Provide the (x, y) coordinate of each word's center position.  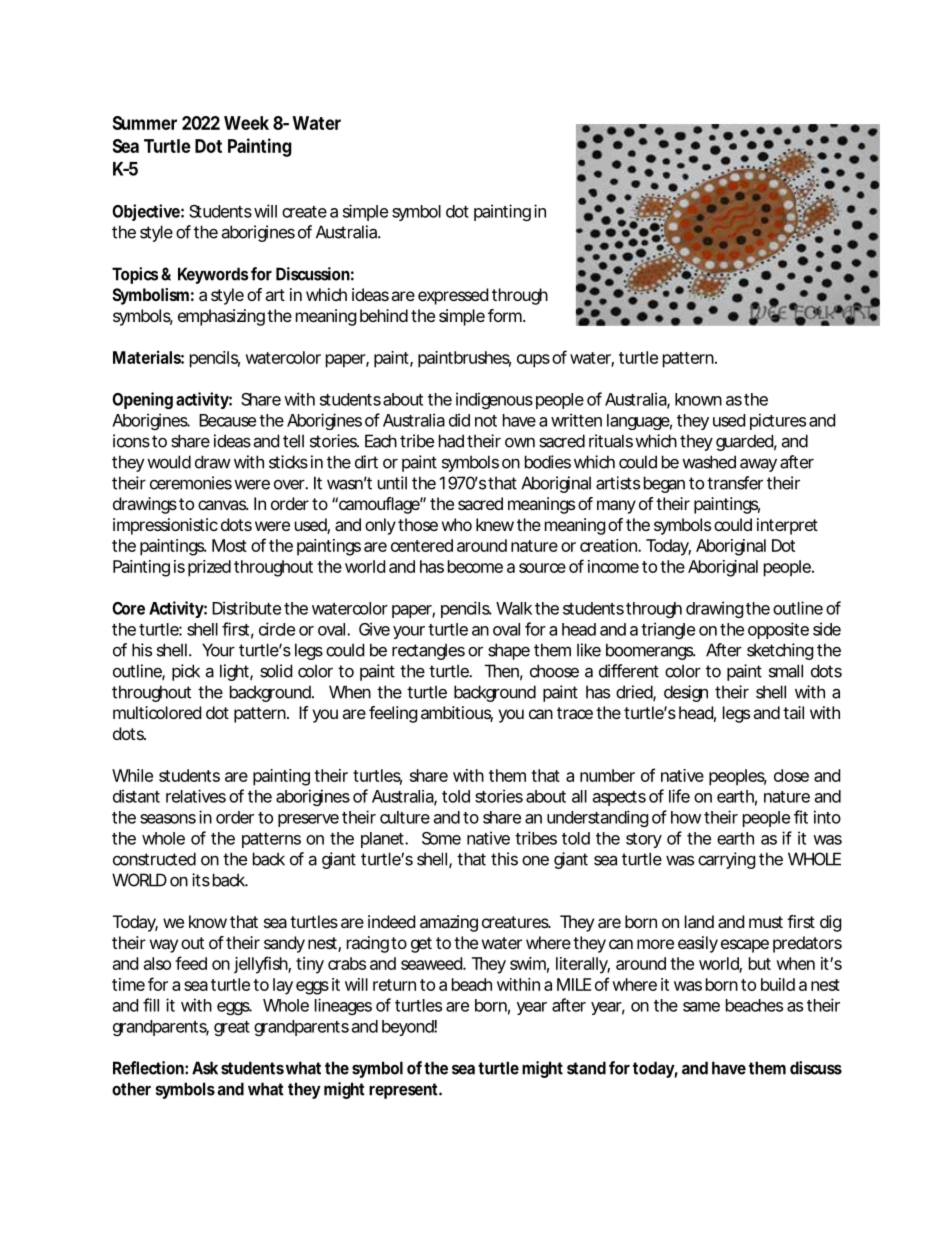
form (506, 315)
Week (246, 123)
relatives (196, 796)
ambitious (457, 714)
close (791, 775)
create (304, 212)
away (758, 465)
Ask (205, 1068)
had (451, 441)
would (169, 462)
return (394, 985)
